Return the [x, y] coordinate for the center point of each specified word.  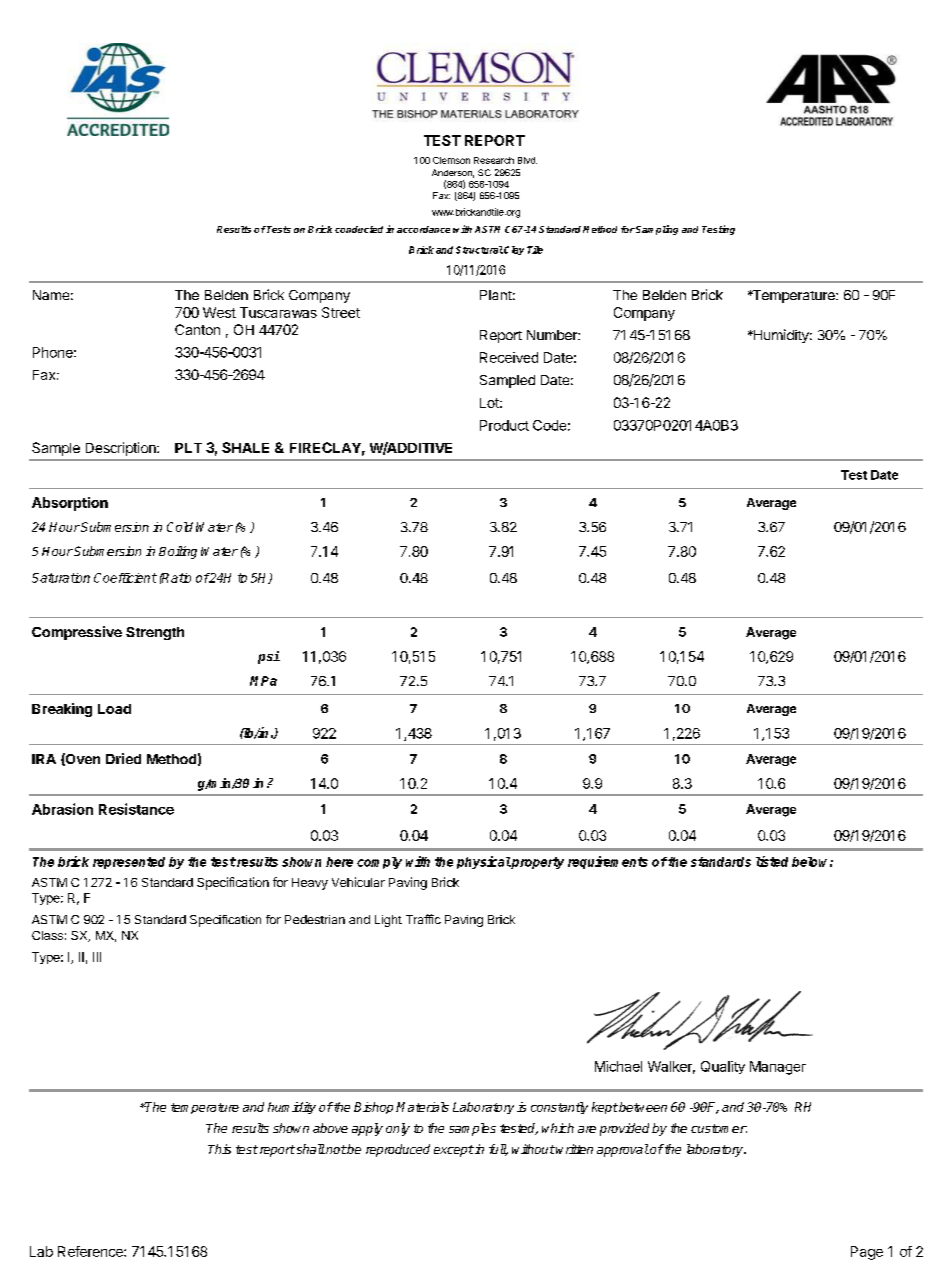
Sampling [657, 230]
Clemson [451, 160]
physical [484, 862]
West [219, 312]
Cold [180, 527]
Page [867, 1253]
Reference [91, 1251]
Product [504, 425]
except [454, 1151]
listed [772, 861]
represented [129, 863]
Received [509, 357]
